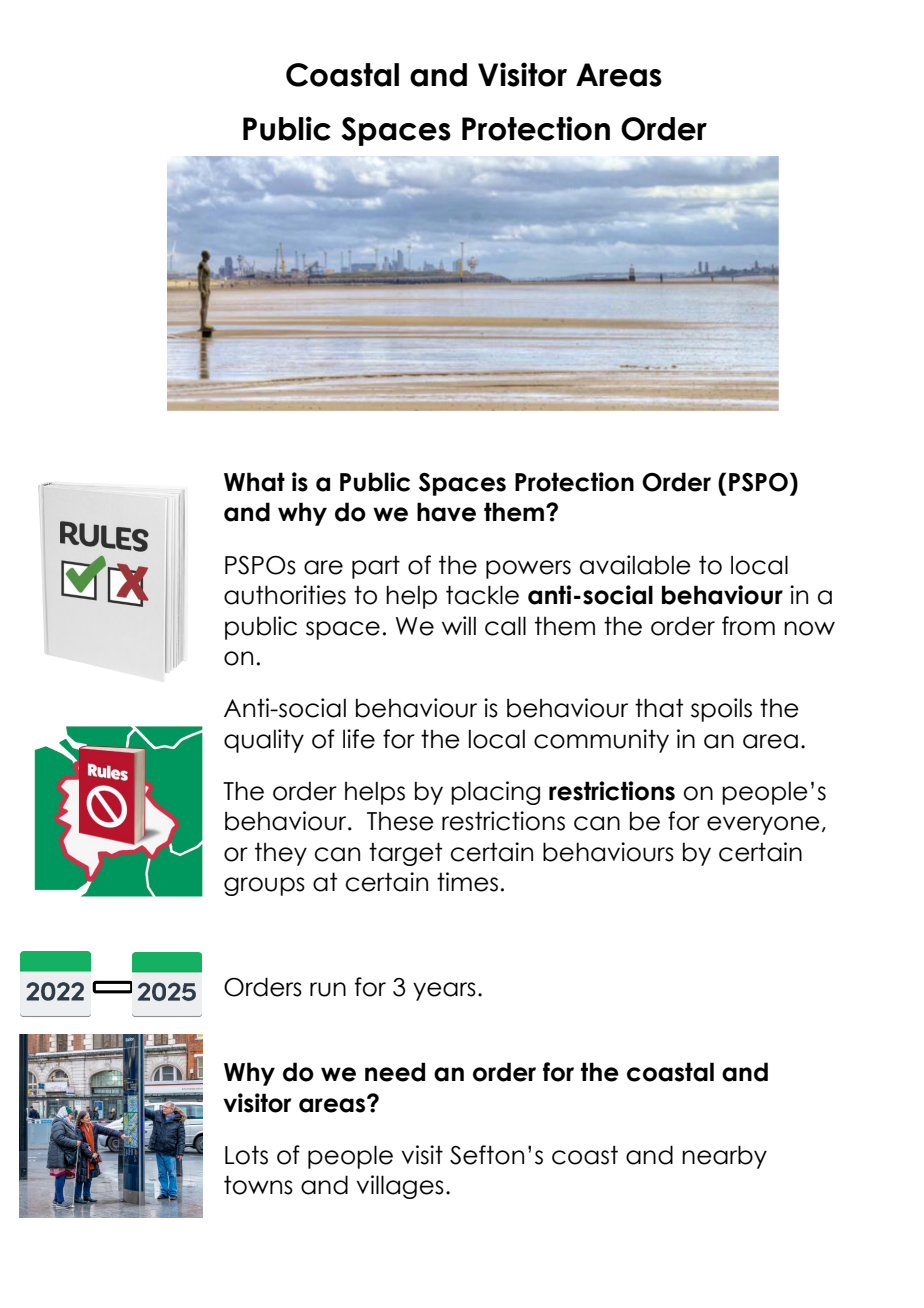 The width and height of the screenshot is (924, 1308). What do you see at coordinates (258, 1185) in the screenshot?
I see `towns` at bounding box center [258, 1185].
